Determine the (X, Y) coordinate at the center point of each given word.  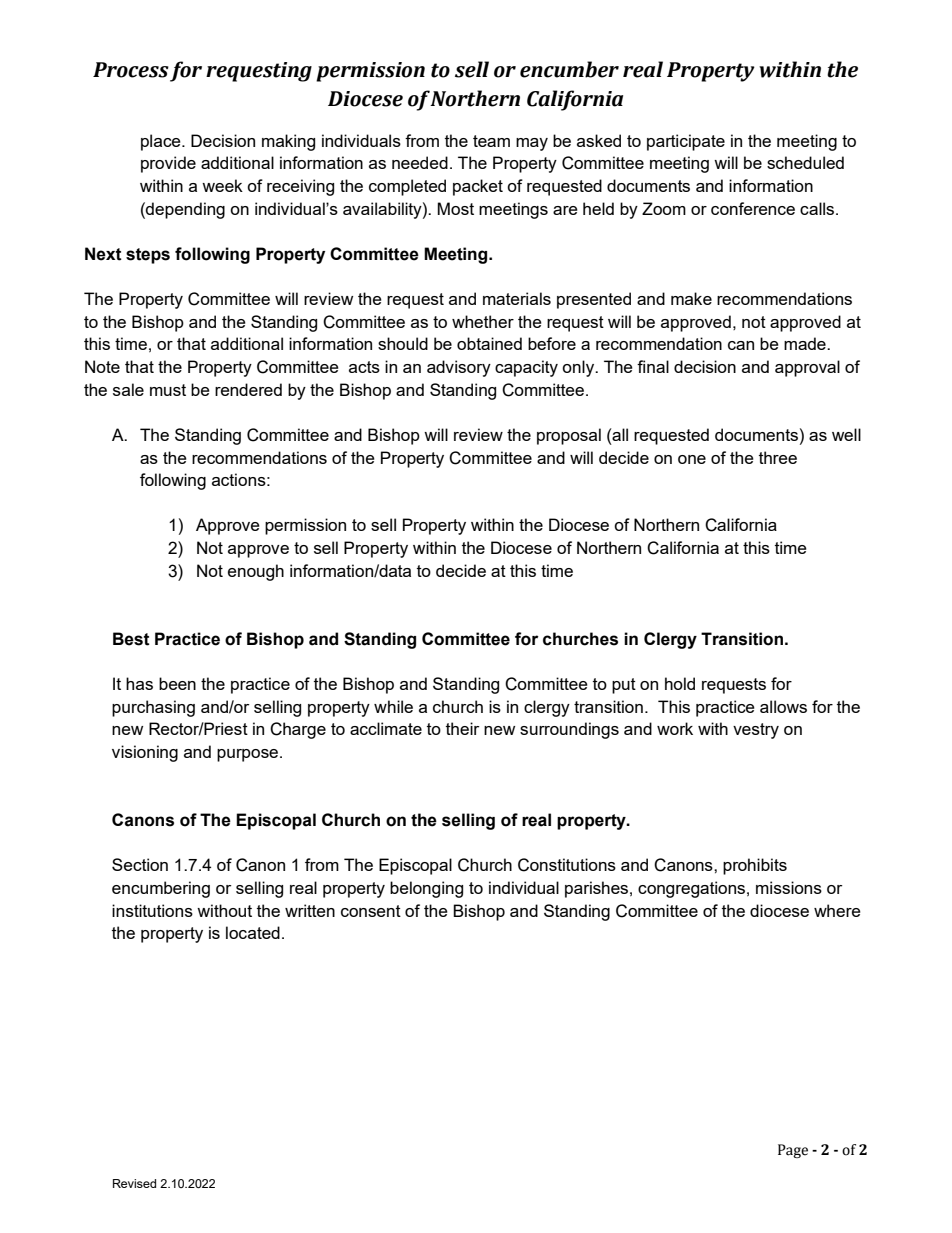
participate (686, 142)
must (168, 390)
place (162, 142)
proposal (569, 436)
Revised (134, 1183)
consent (371, 911)
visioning (145, 753)
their (463, 728)
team (491, 141)
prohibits (755, 866)
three (778, 457)
